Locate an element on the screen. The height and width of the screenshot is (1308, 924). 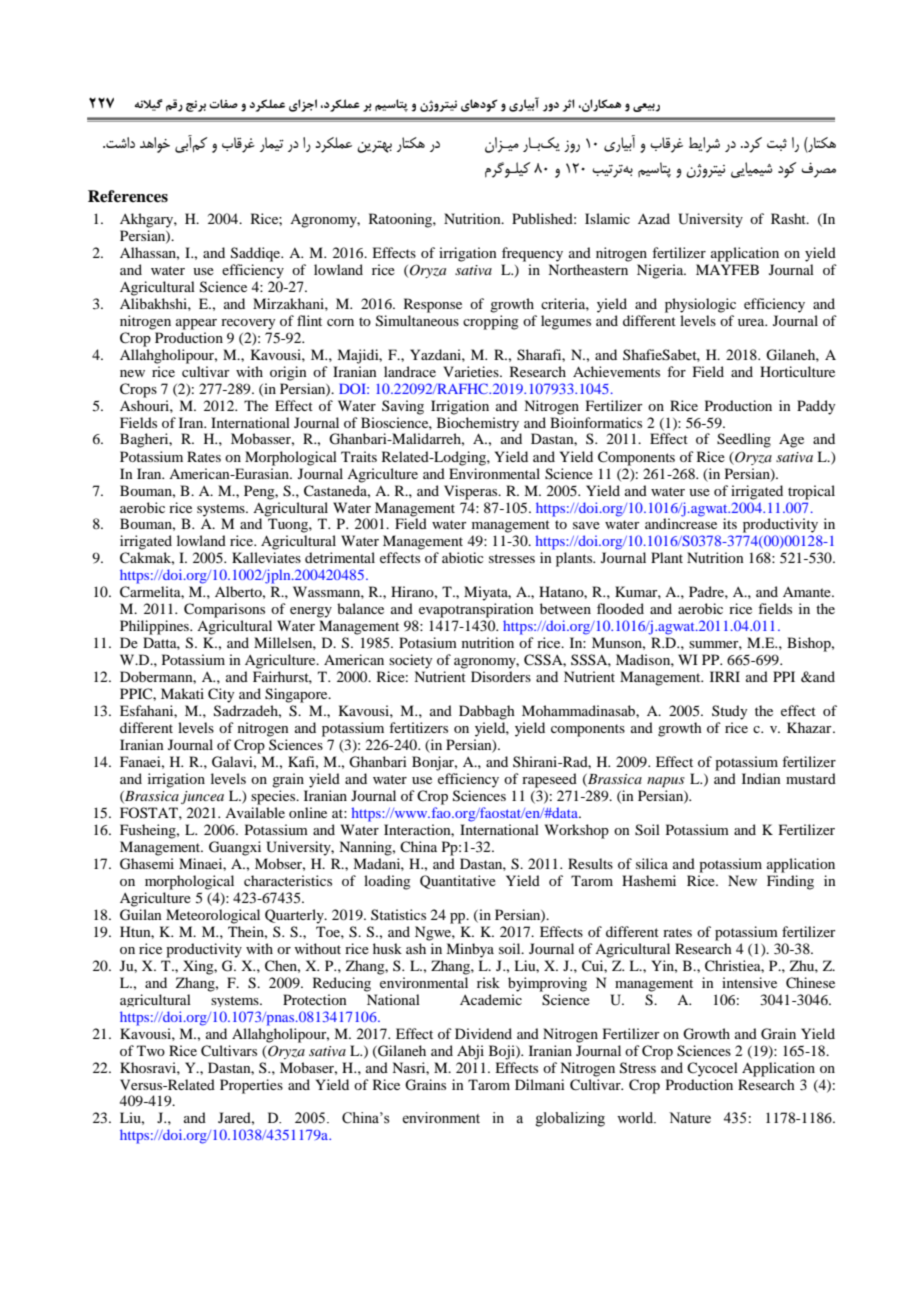
Azad is located at coordinates (654, 218).
